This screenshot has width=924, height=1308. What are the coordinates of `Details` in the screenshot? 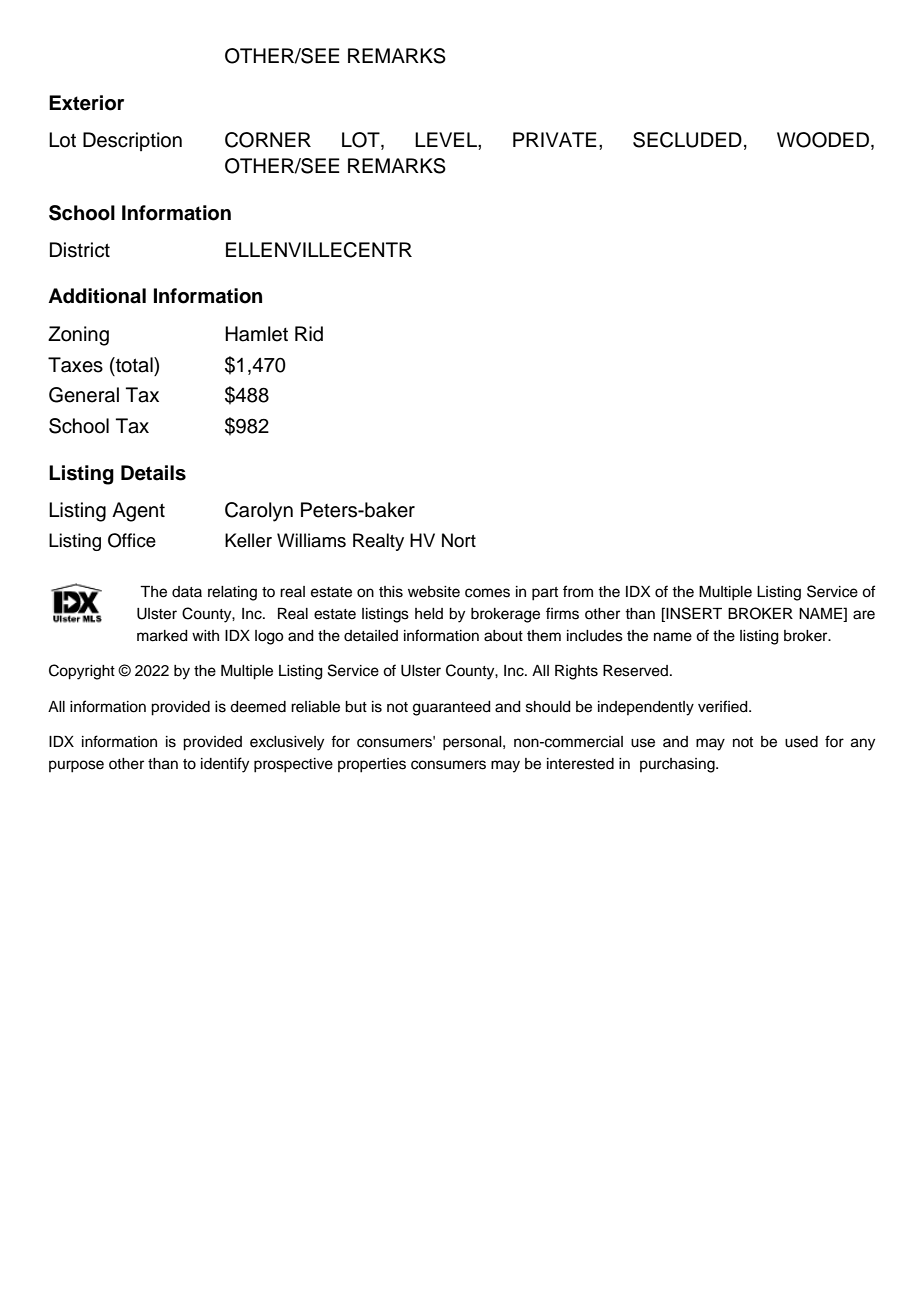 It's located at (153, 473).
